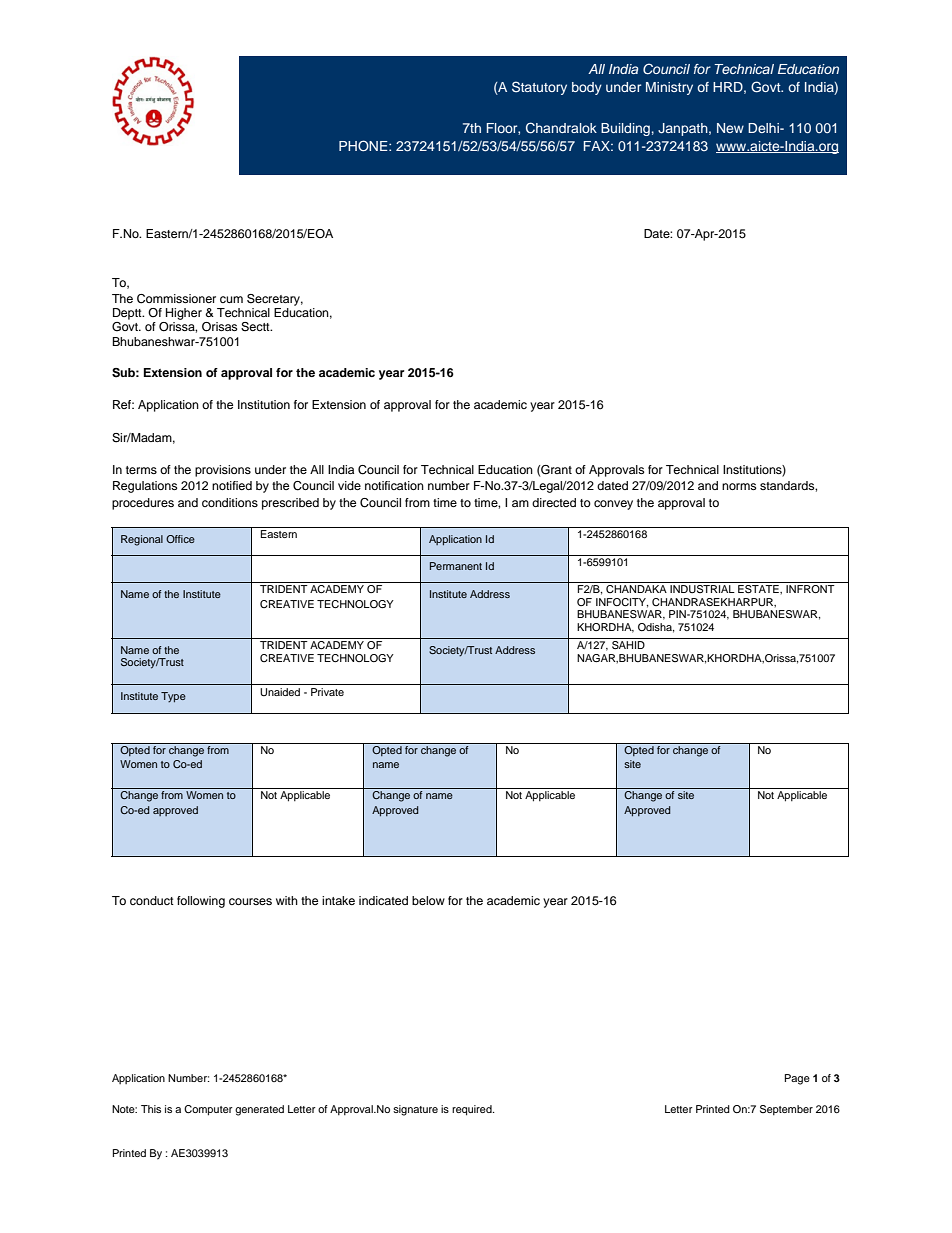  What do you see at coordinates (473, 1110) in the screenshot?
I see `required` at bounding box center [473, 1110].
